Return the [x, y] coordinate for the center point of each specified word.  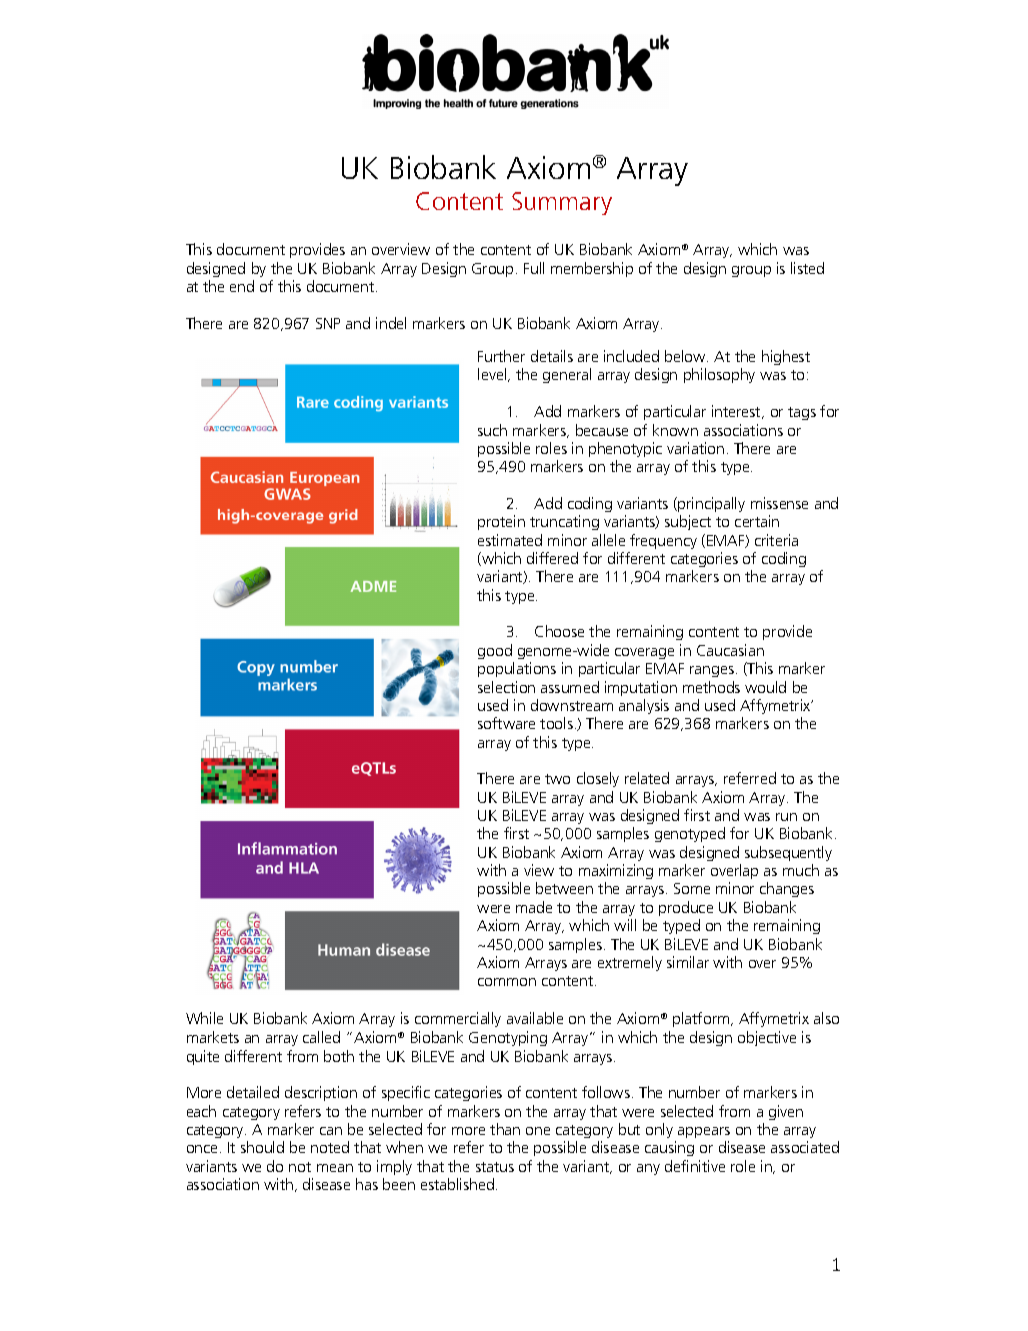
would [765, 687]
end [242, 286]
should [262, 1147]
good [495, 651]
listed [807, 268]
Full [534, 268]
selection [506, 687]
